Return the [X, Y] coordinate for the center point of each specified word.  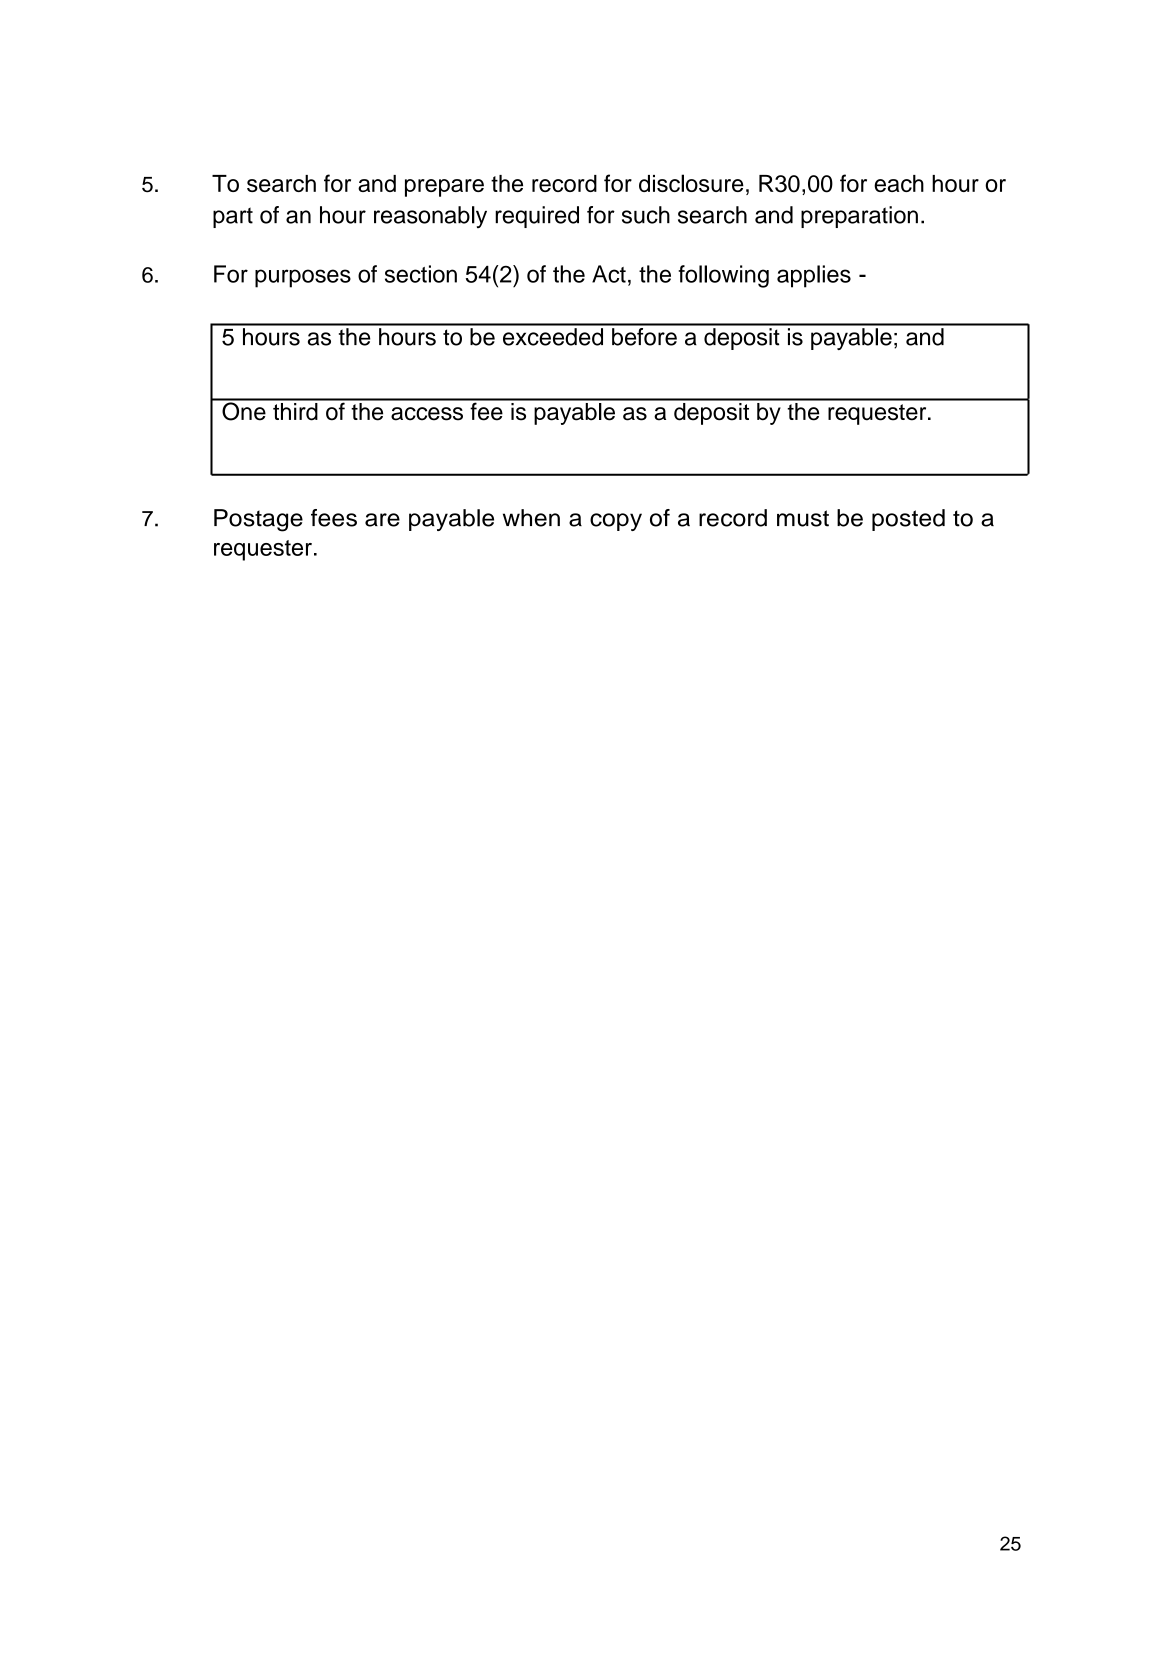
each [899, 183]
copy [616, 522]
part [233, 217]
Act [609, 274]
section [421, 274]
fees [334, 518]
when [531, 518]
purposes [303, 278]
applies [814, 276]
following [723, 276]
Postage [258, 520]
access [427, 414]
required [537, 217]
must [803, 518]
